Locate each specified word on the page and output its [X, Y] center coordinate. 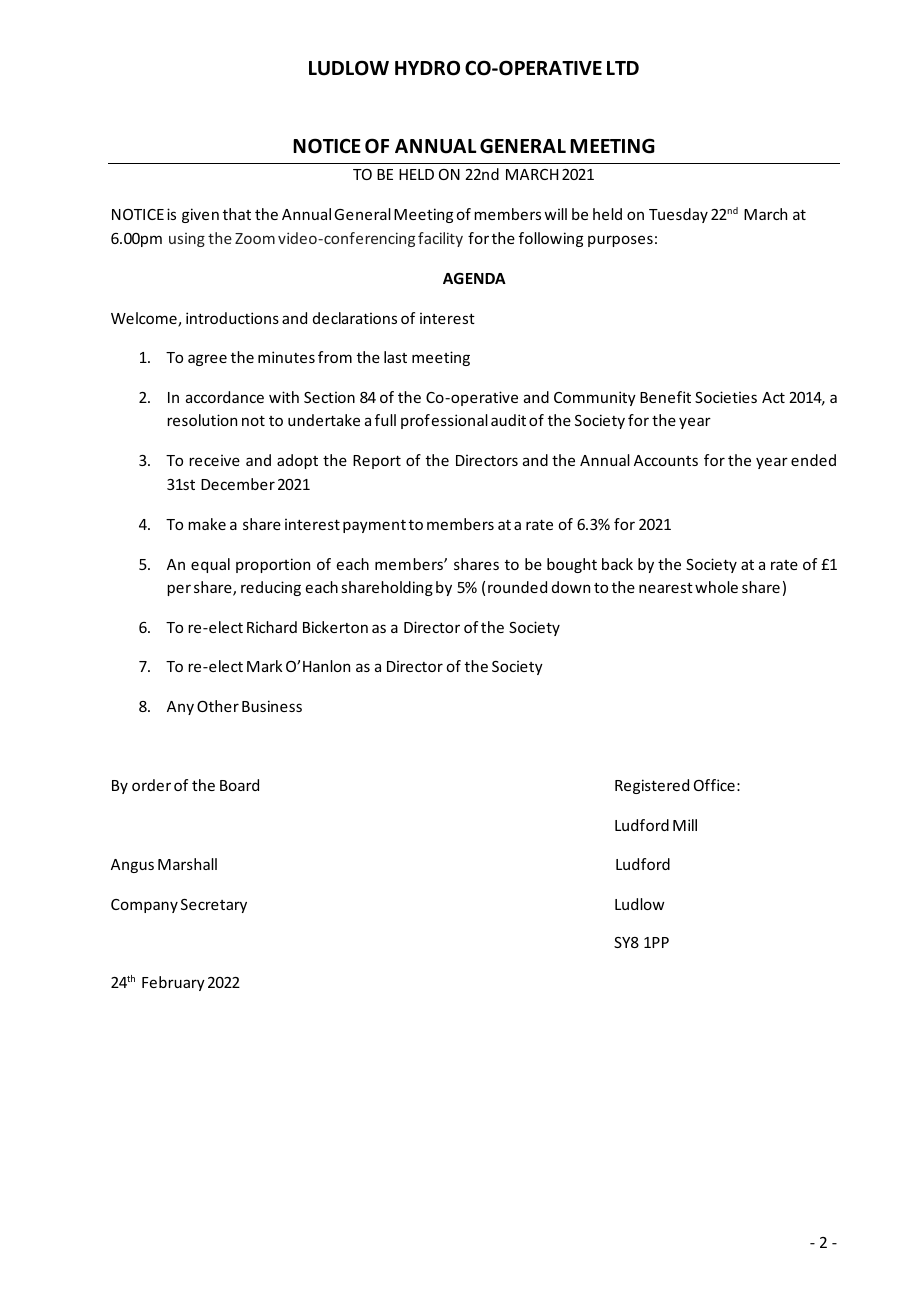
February [173, 983]
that [237, 214]
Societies [726, 397]
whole [716, 587]
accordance [225, 397]
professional [444, 421]
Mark [264, 666]
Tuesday [678, 215]
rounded [517, 587]
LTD [623, 68]
